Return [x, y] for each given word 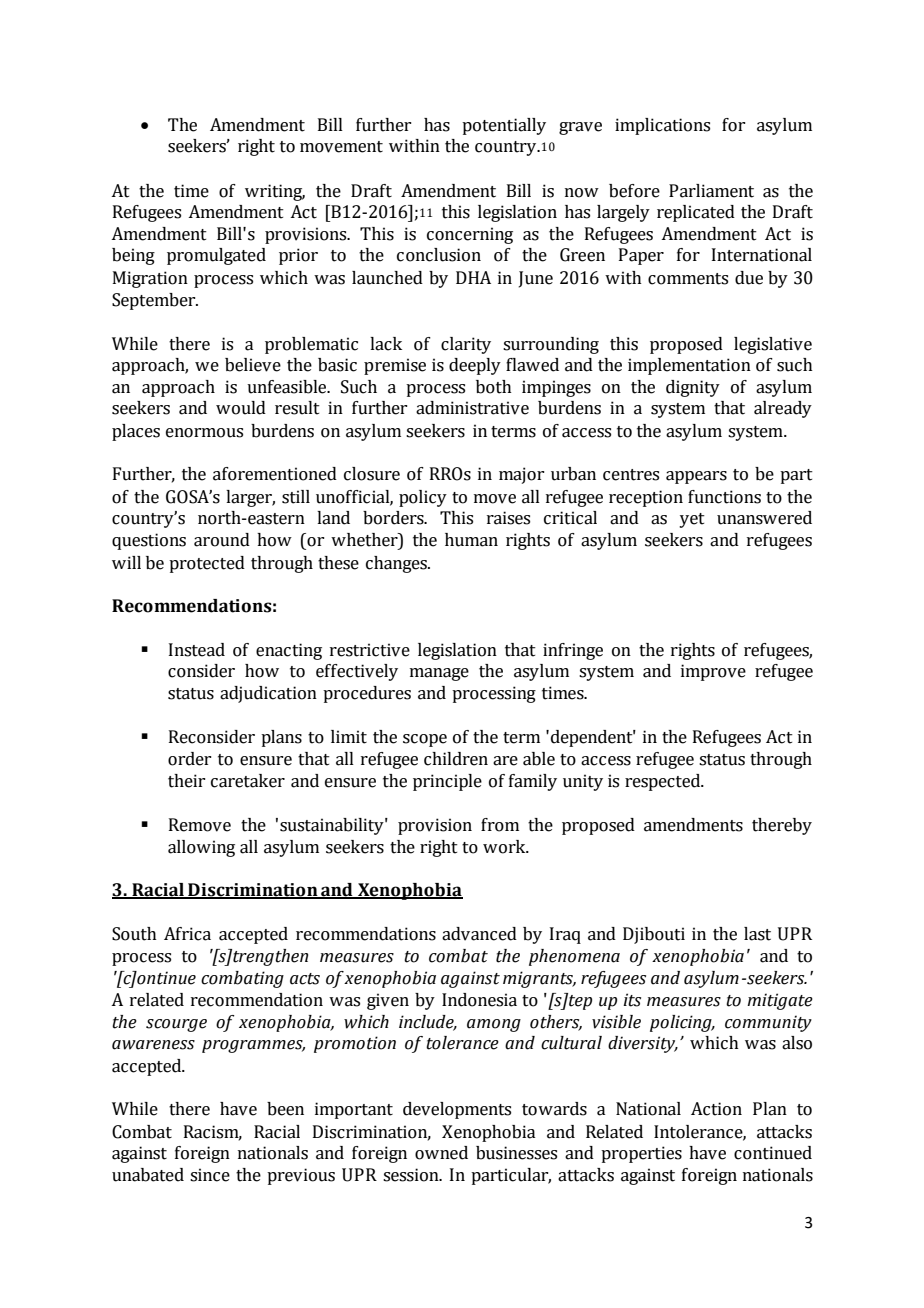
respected [664, 782]
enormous [204, 433]
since [210, 1175]
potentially [504, 126]
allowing [201, 848]
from [500, 825]
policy [423, 498]
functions [724, 497]
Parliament [711, 191]
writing [275, 192]
